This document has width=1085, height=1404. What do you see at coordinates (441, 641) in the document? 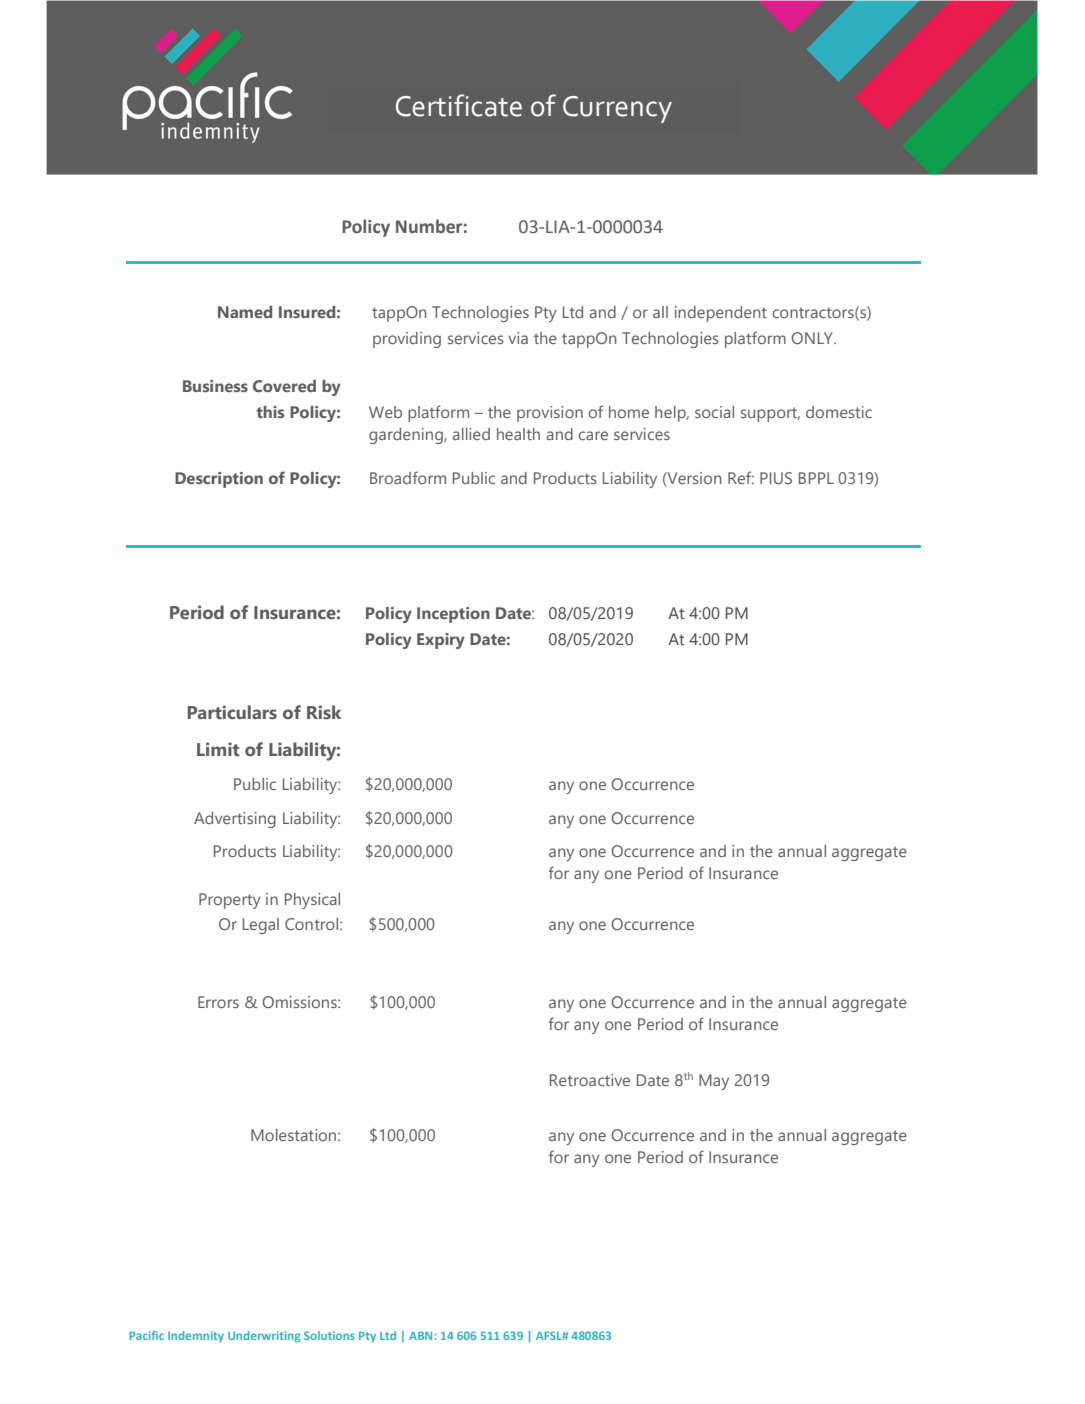
I see `Expiry` at bounding box center [441, 641].
